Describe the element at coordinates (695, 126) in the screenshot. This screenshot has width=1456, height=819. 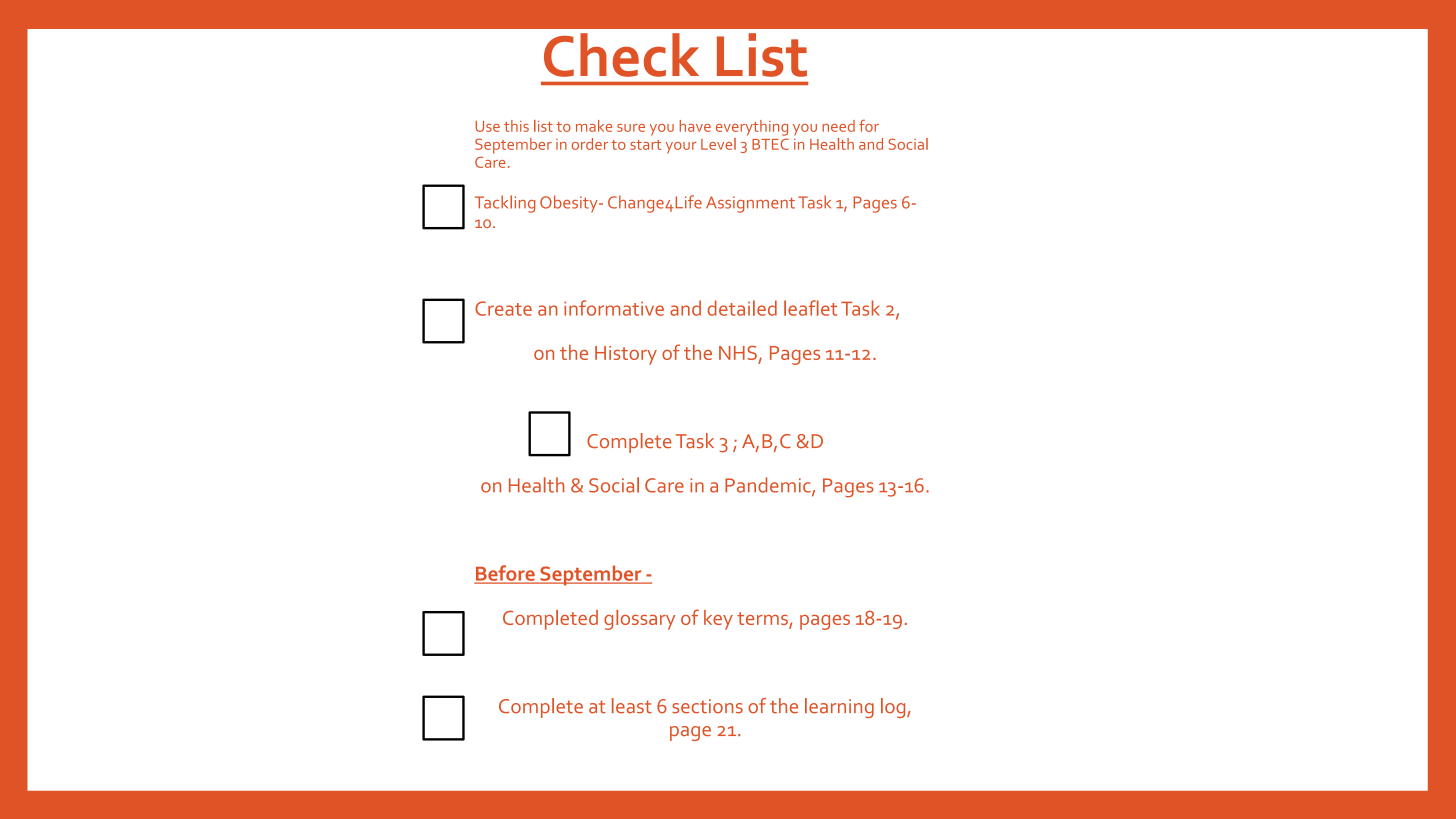
I see `have` at that location.
